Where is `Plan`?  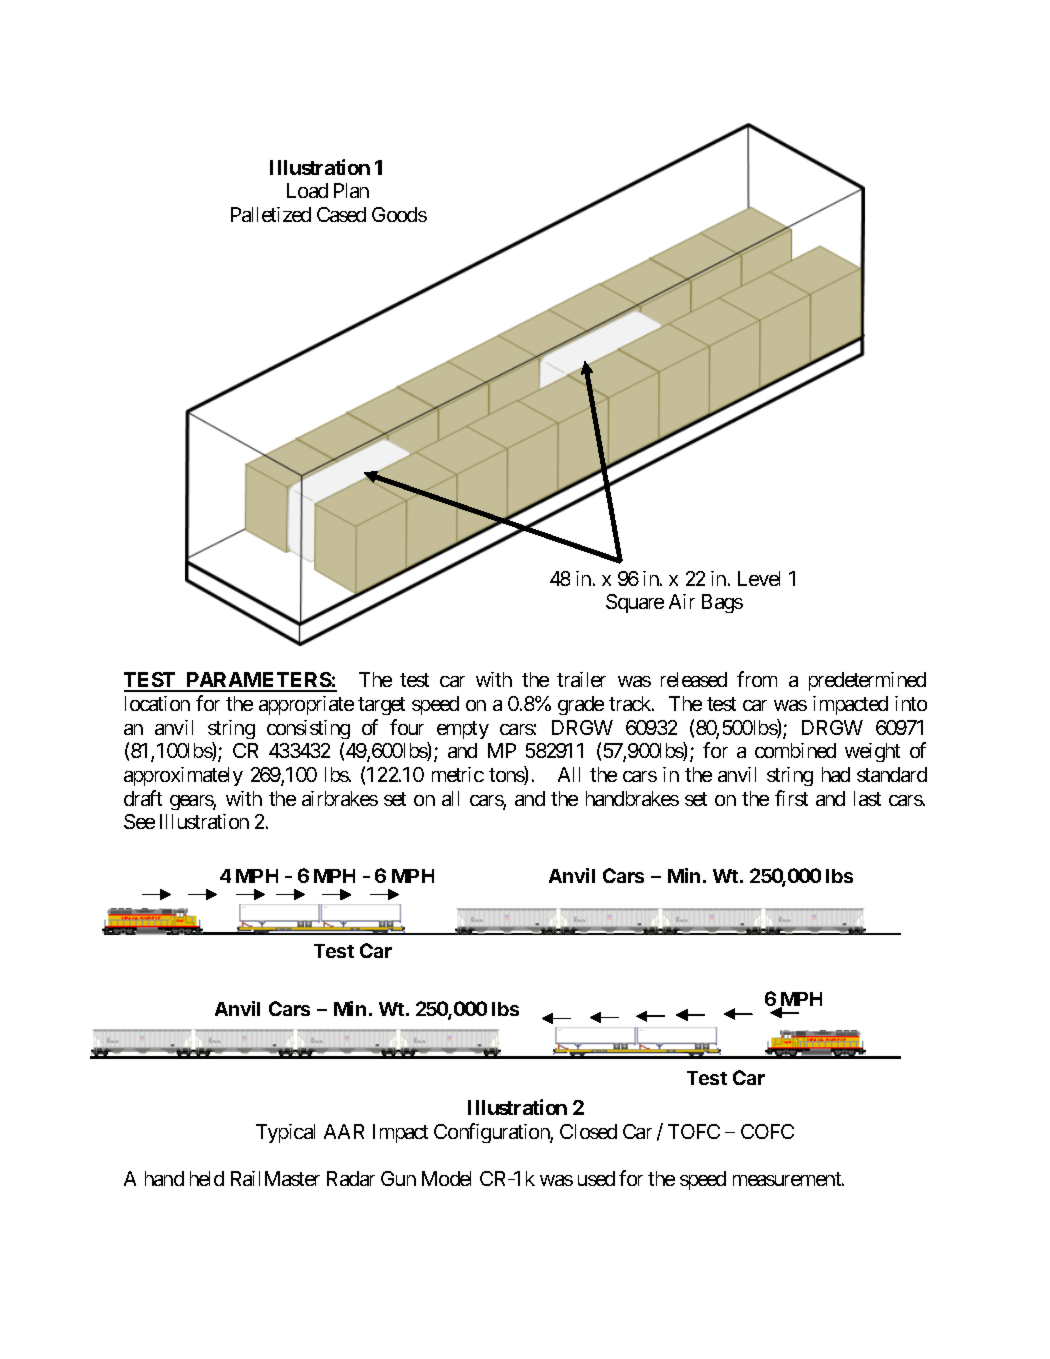 Plan is located at coordinates (351, 190).
